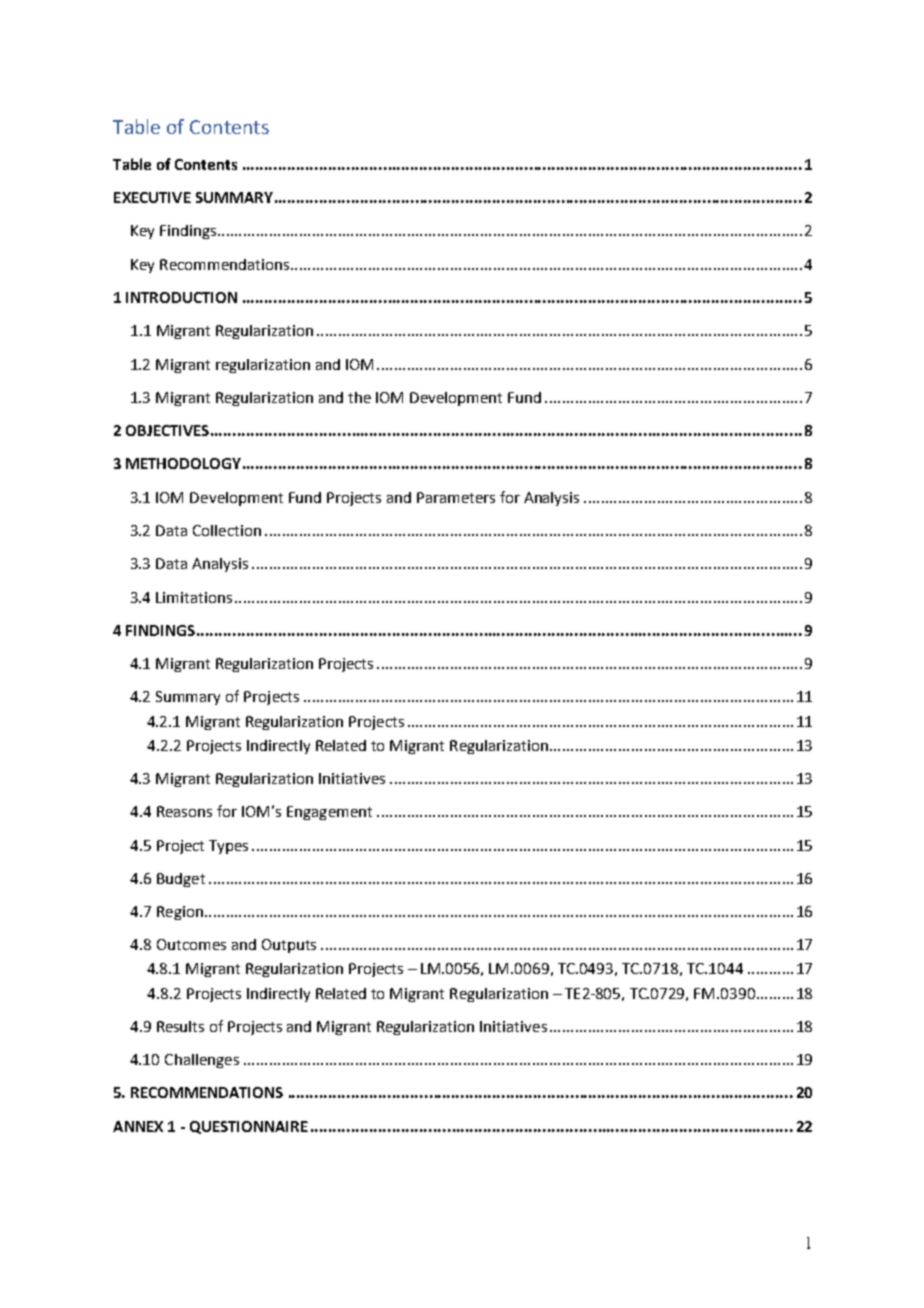  What do you see at coordinates (181, 297) in the document?
I see `INTRODUCTION` at bounding box center [181, 297].
